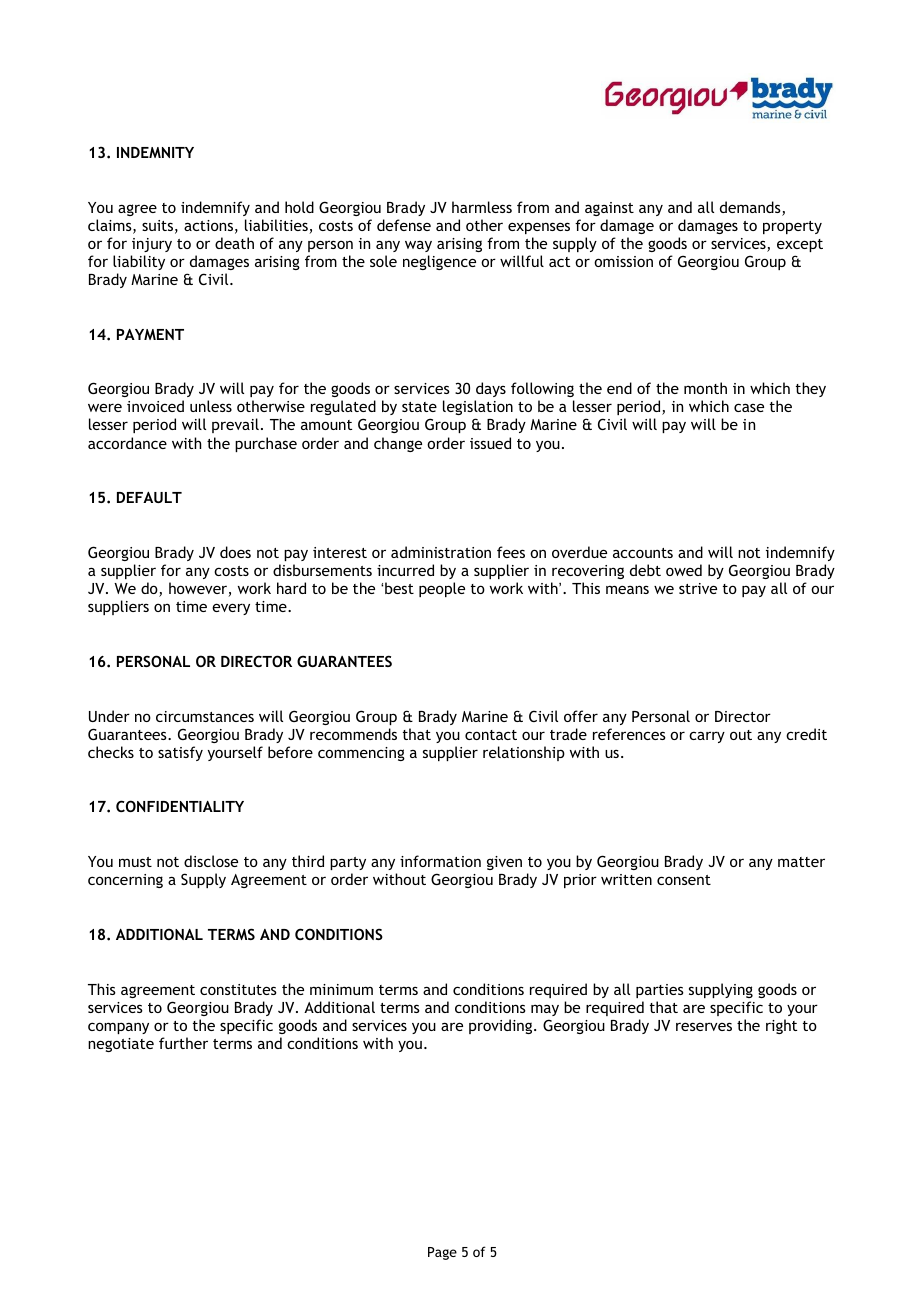  I want to click on Page, so click(442, 1253).
